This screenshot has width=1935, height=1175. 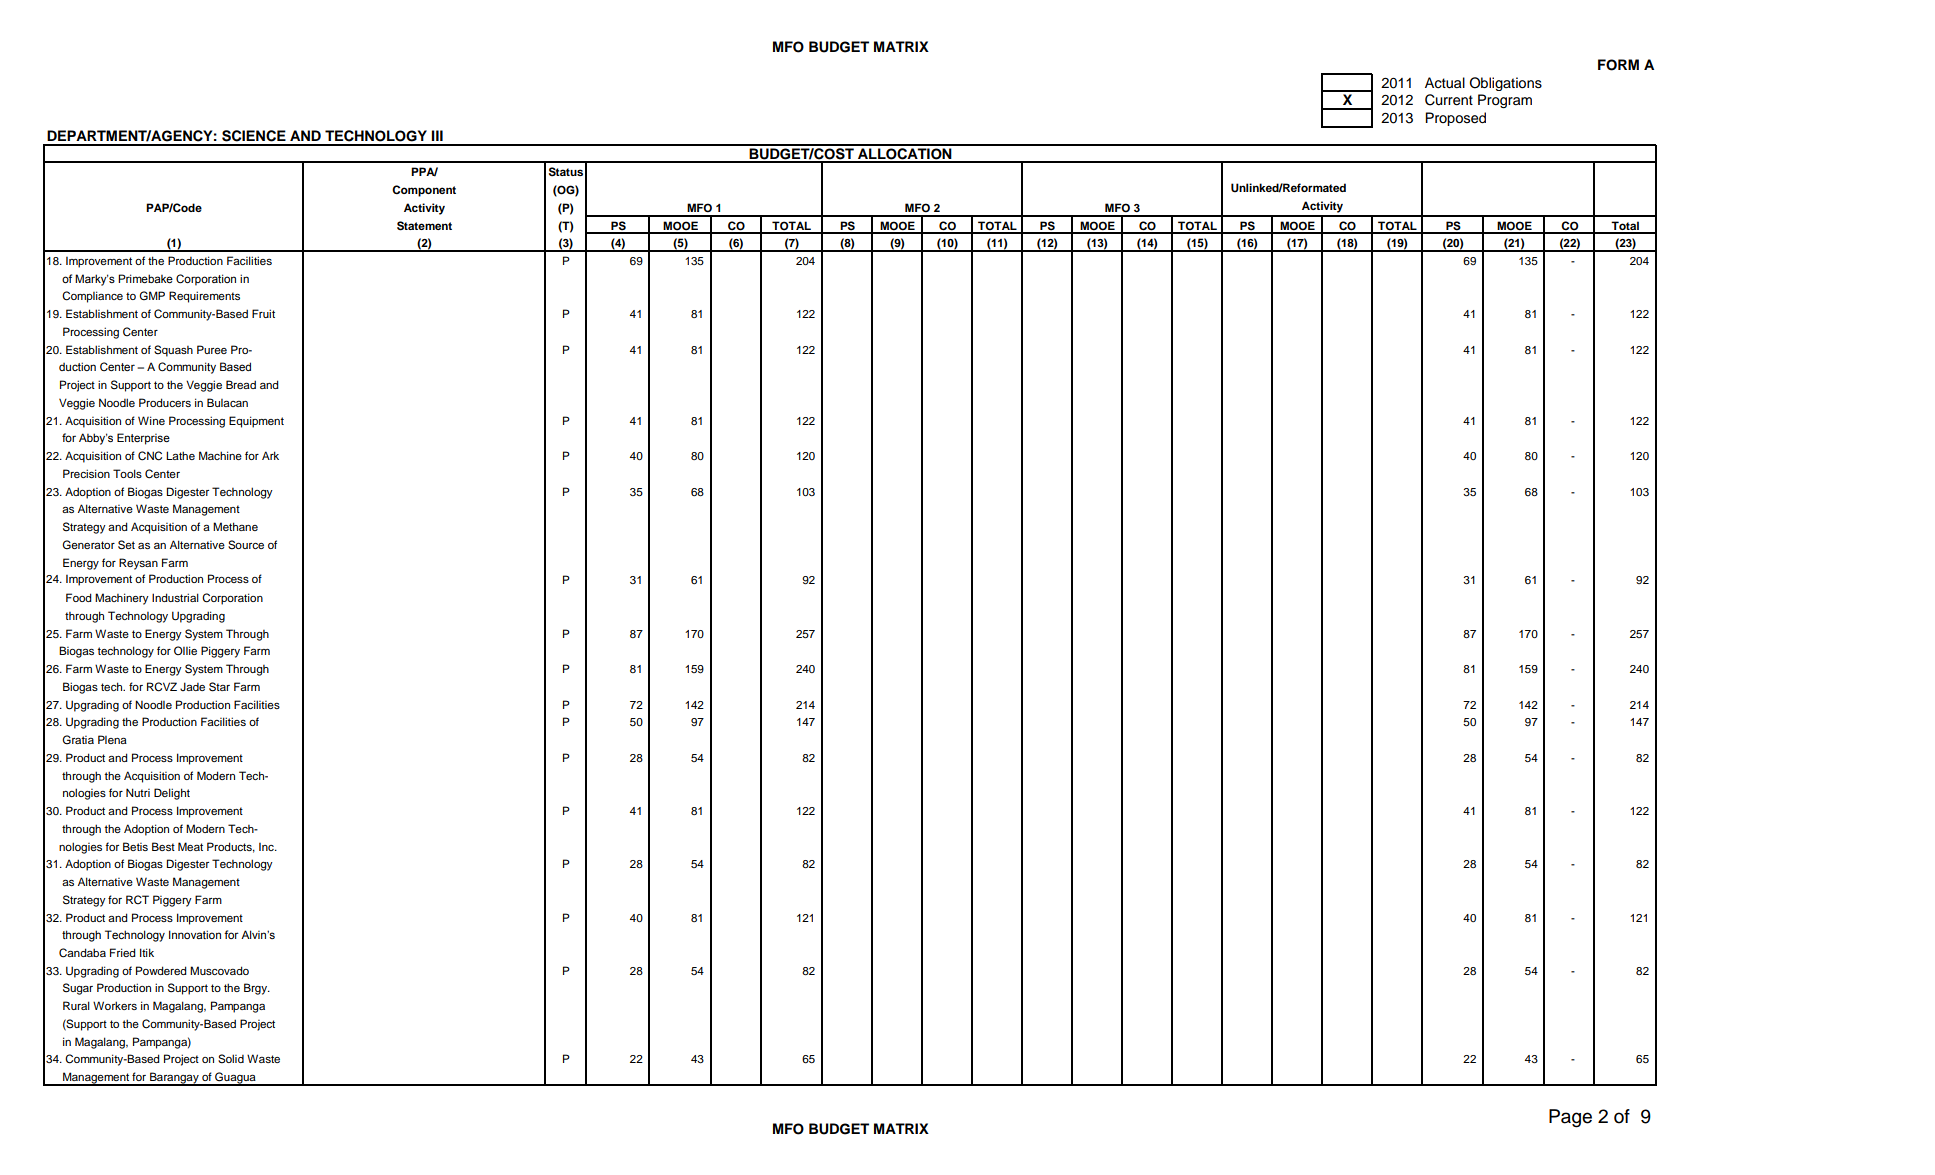 What do you see at coordinates (424, 226) in the screenshot?
I see `Statement` at bounding box center [424, 226].
